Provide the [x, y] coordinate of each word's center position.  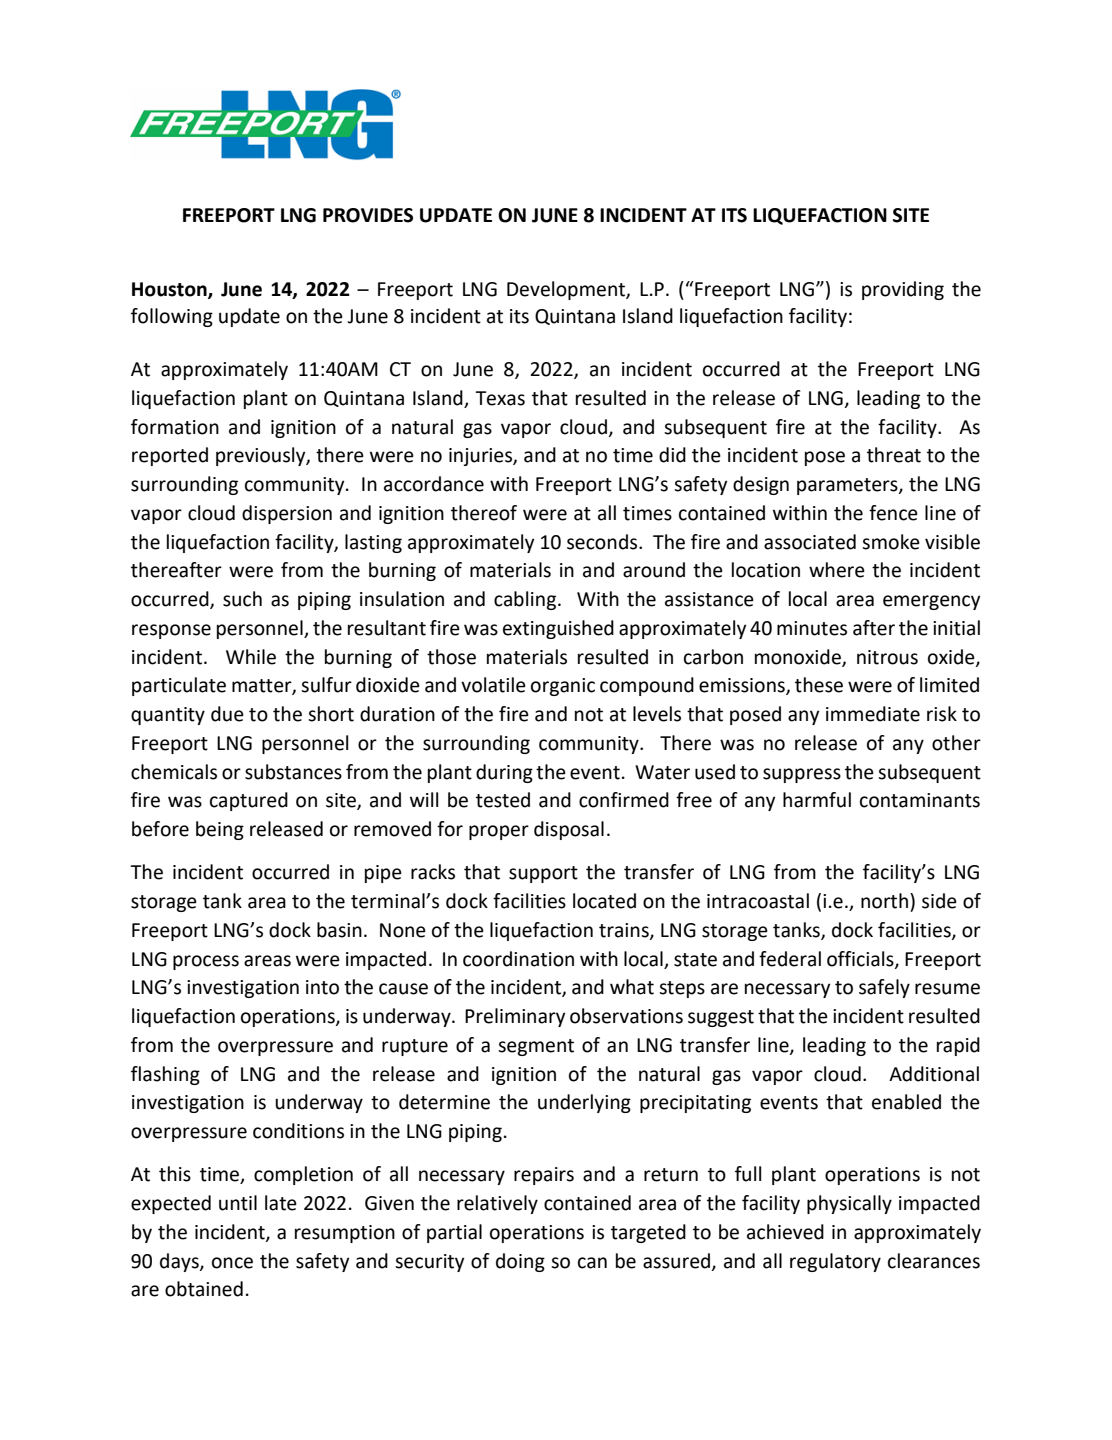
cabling [526, 600]
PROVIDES [368, 215]
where [837, 570]
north [884, 901]
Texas [500, 398]
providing [903, 290]
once [232, 1263]
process [206, 962]
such [242, 599]
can [592, 1263]
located [604, 901]
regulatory [835, 1262]
